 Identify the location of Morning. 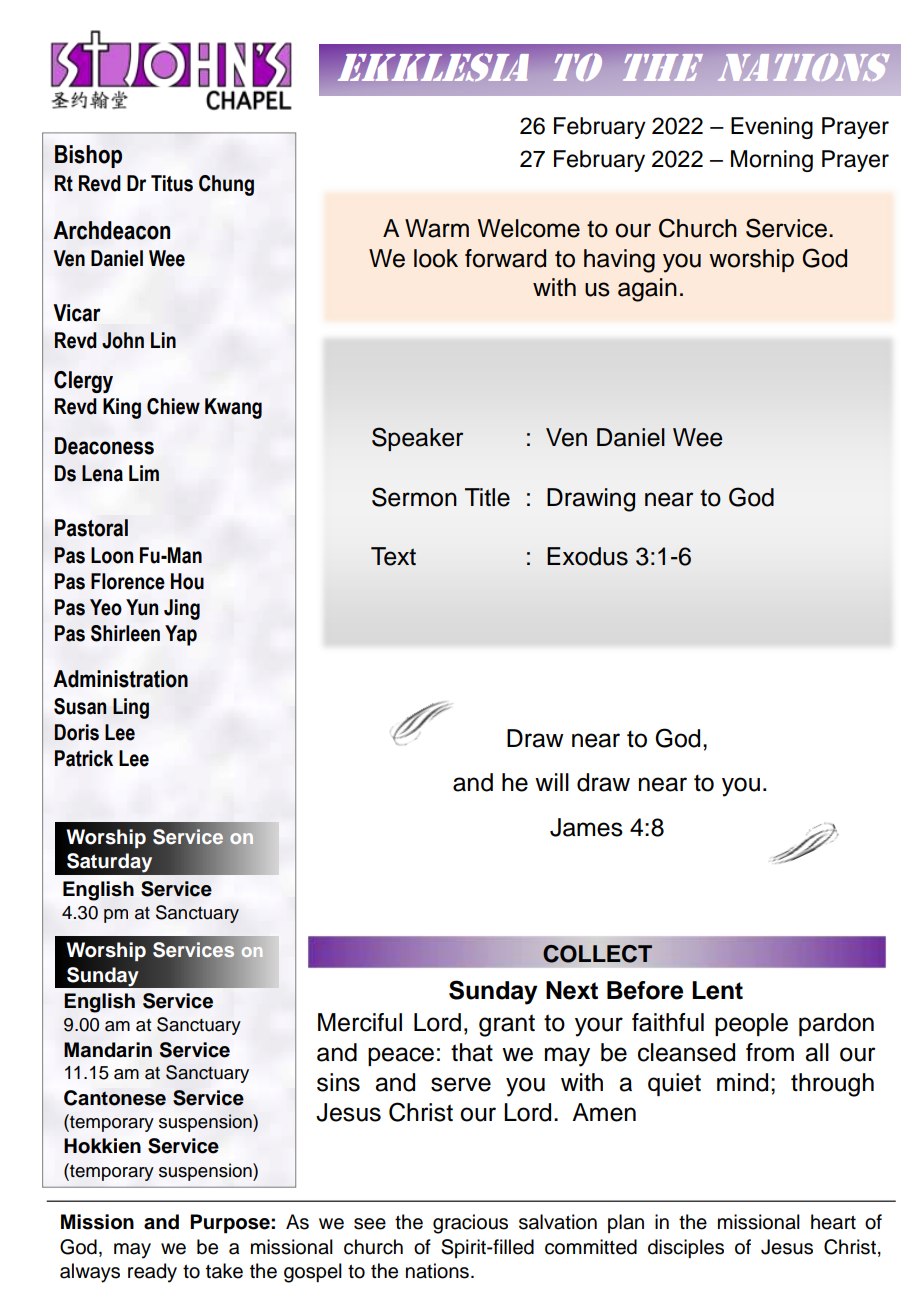
(772, 161).
